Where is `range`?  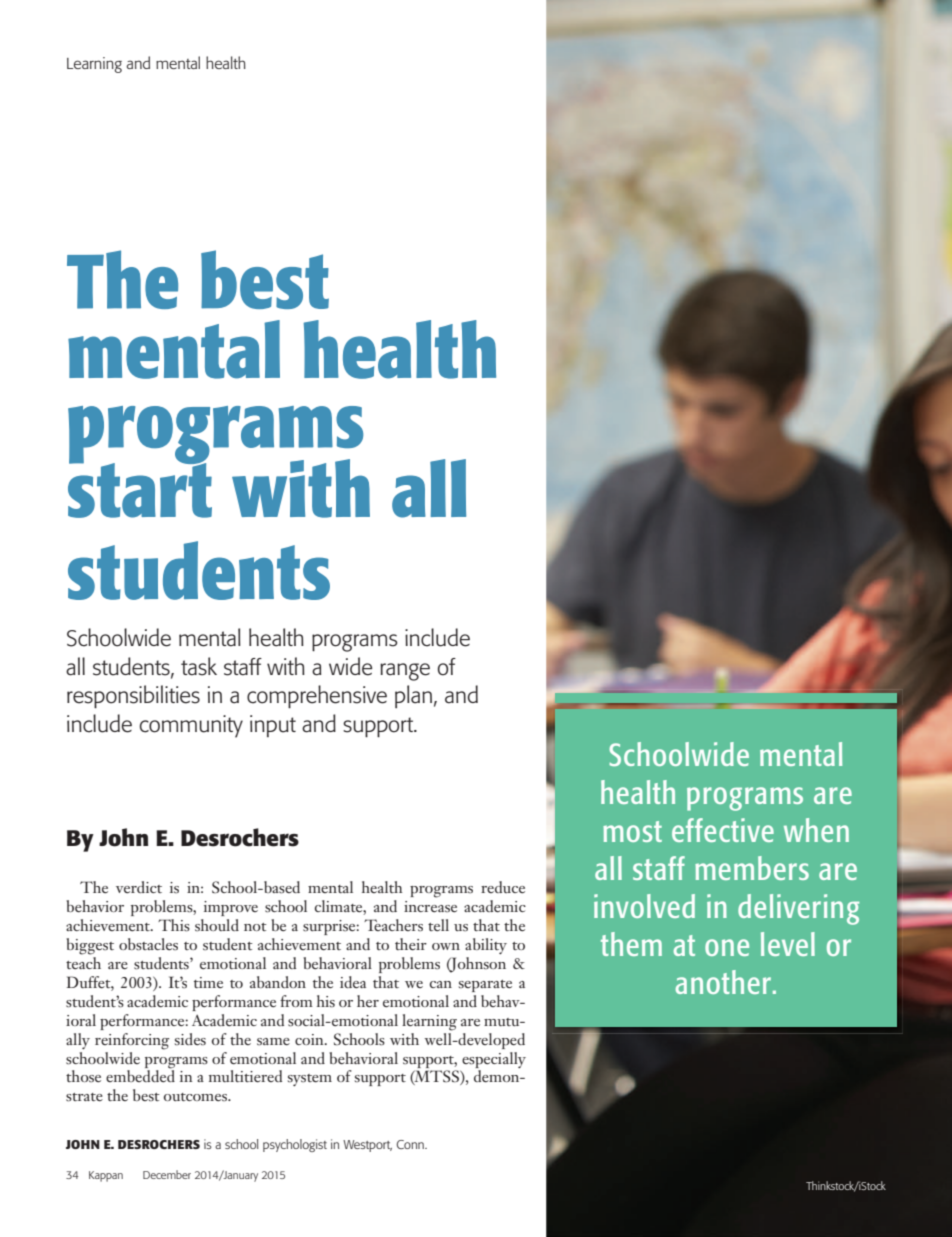
range is located at coordinates (405, 672).
